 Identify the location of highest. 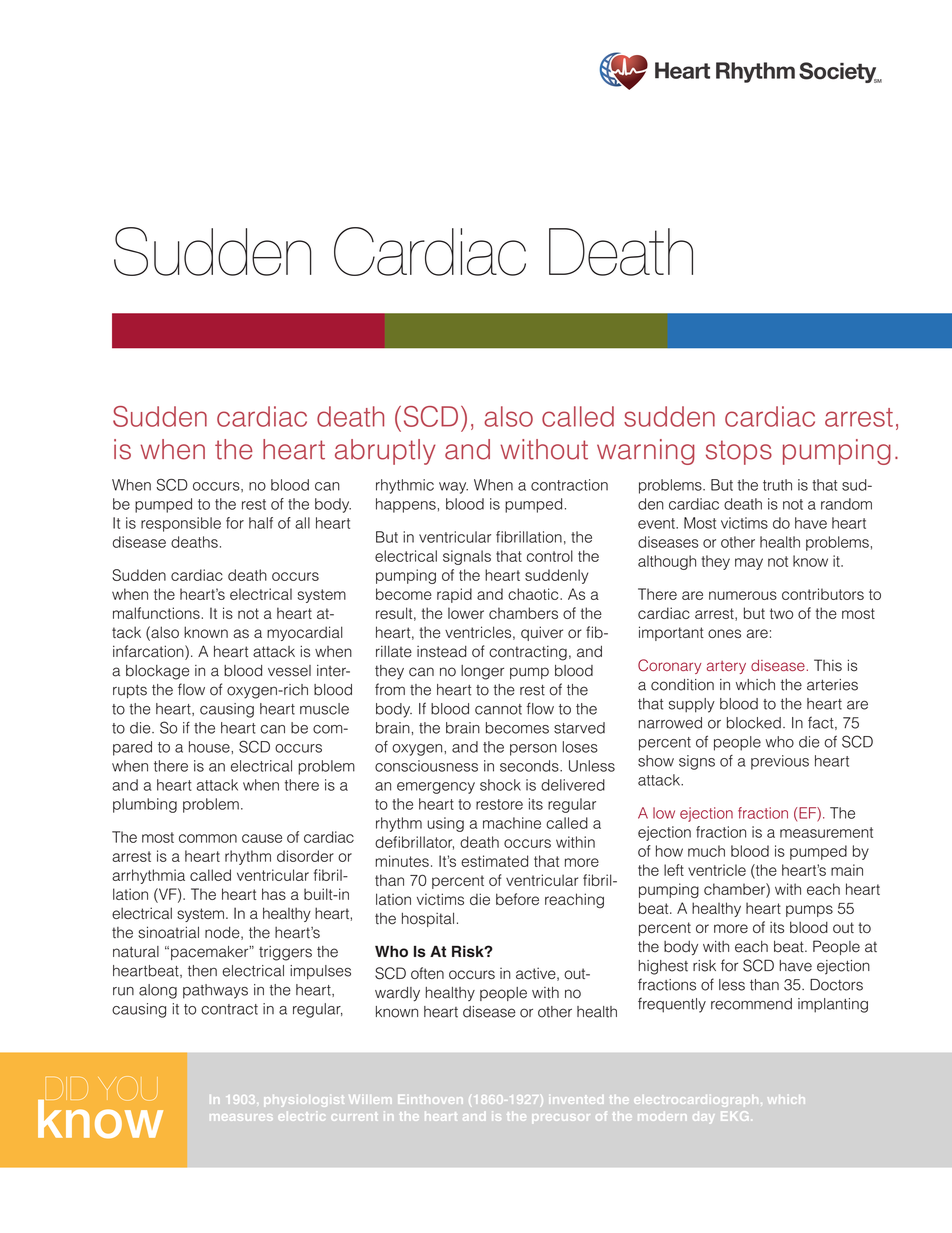
(663, 967).
